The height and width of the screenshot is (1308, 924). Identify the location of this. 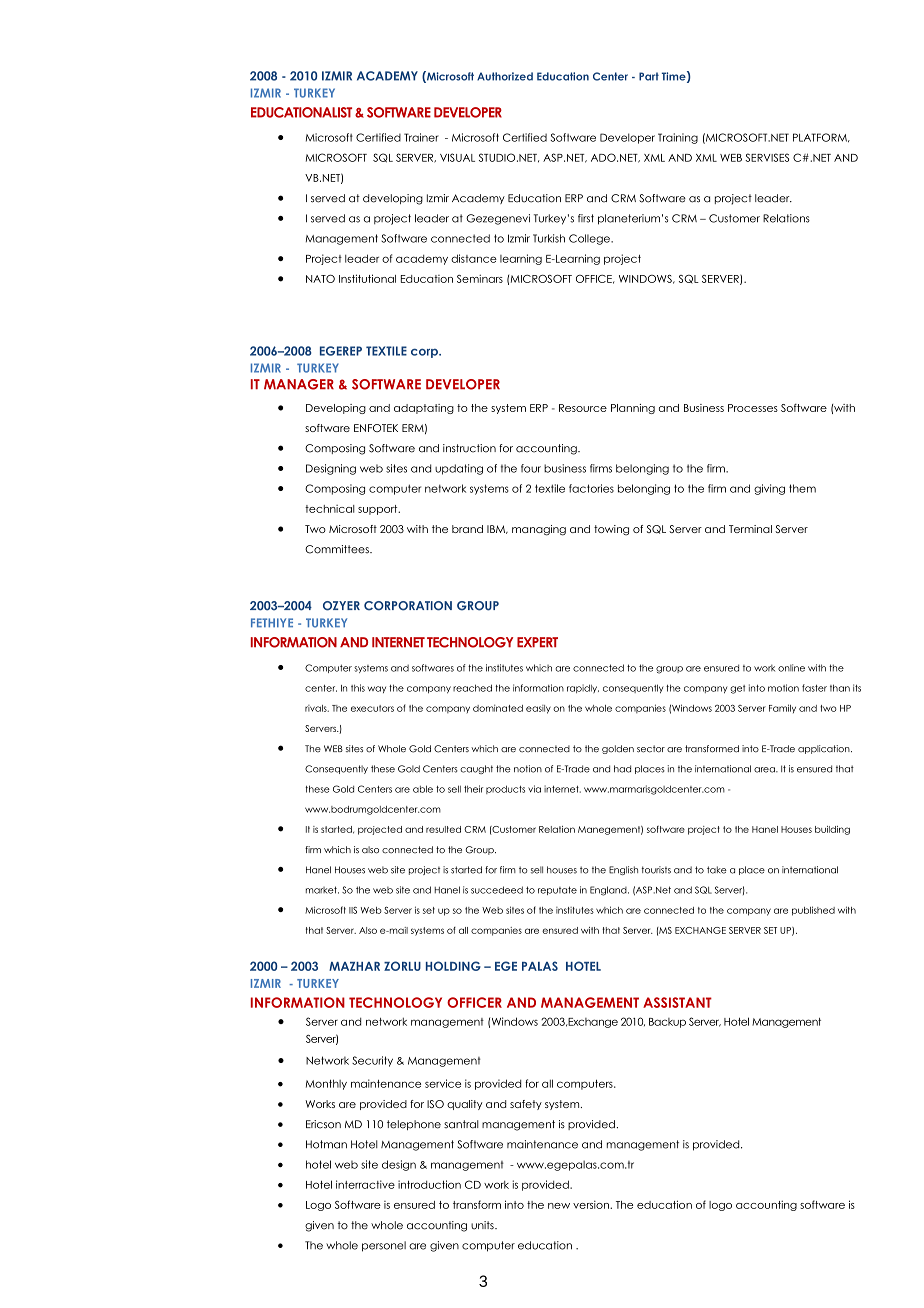
(358, 688).
